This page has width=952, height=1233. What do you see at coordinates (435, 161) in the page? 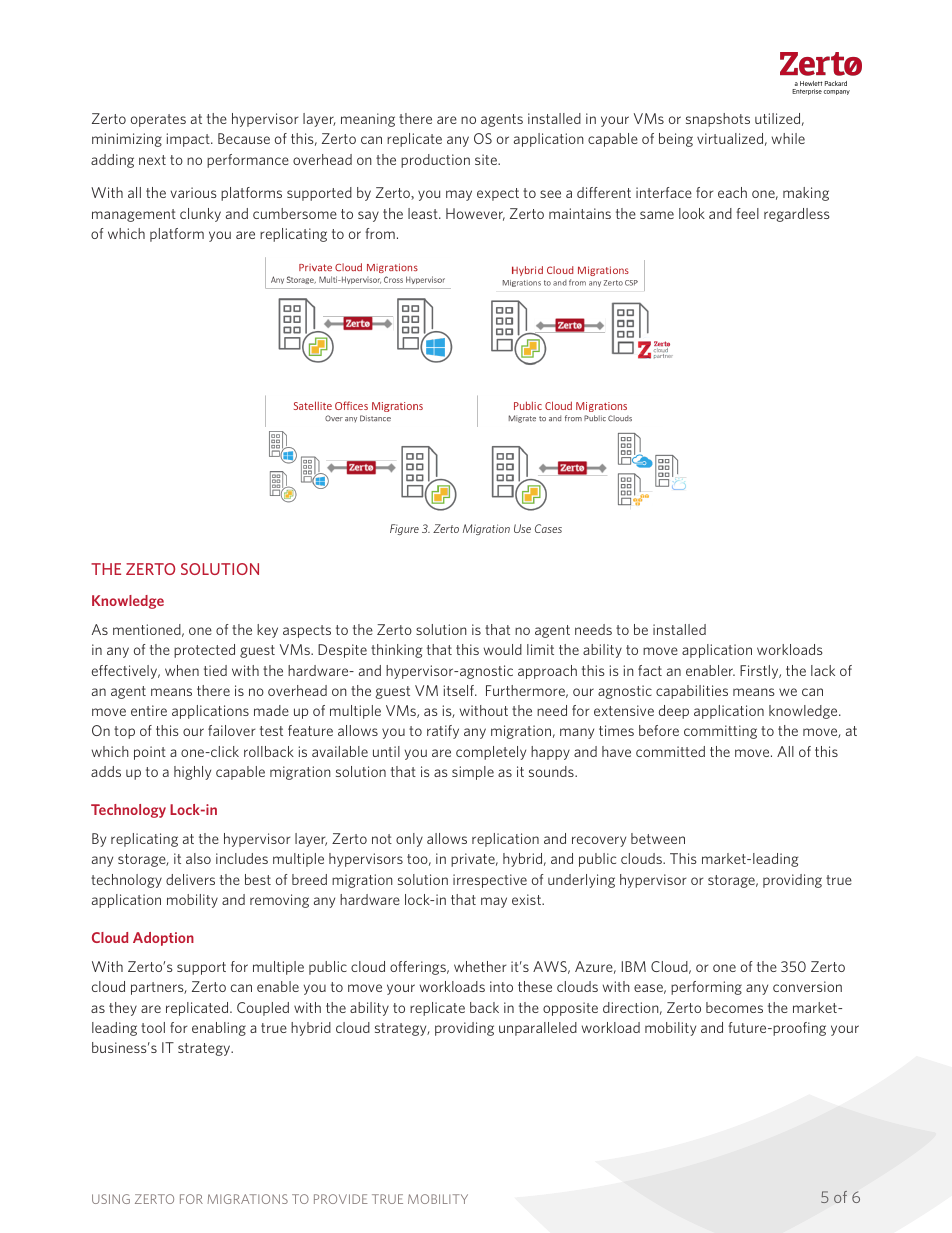
I see `production` at bounding box center [435, 161].
